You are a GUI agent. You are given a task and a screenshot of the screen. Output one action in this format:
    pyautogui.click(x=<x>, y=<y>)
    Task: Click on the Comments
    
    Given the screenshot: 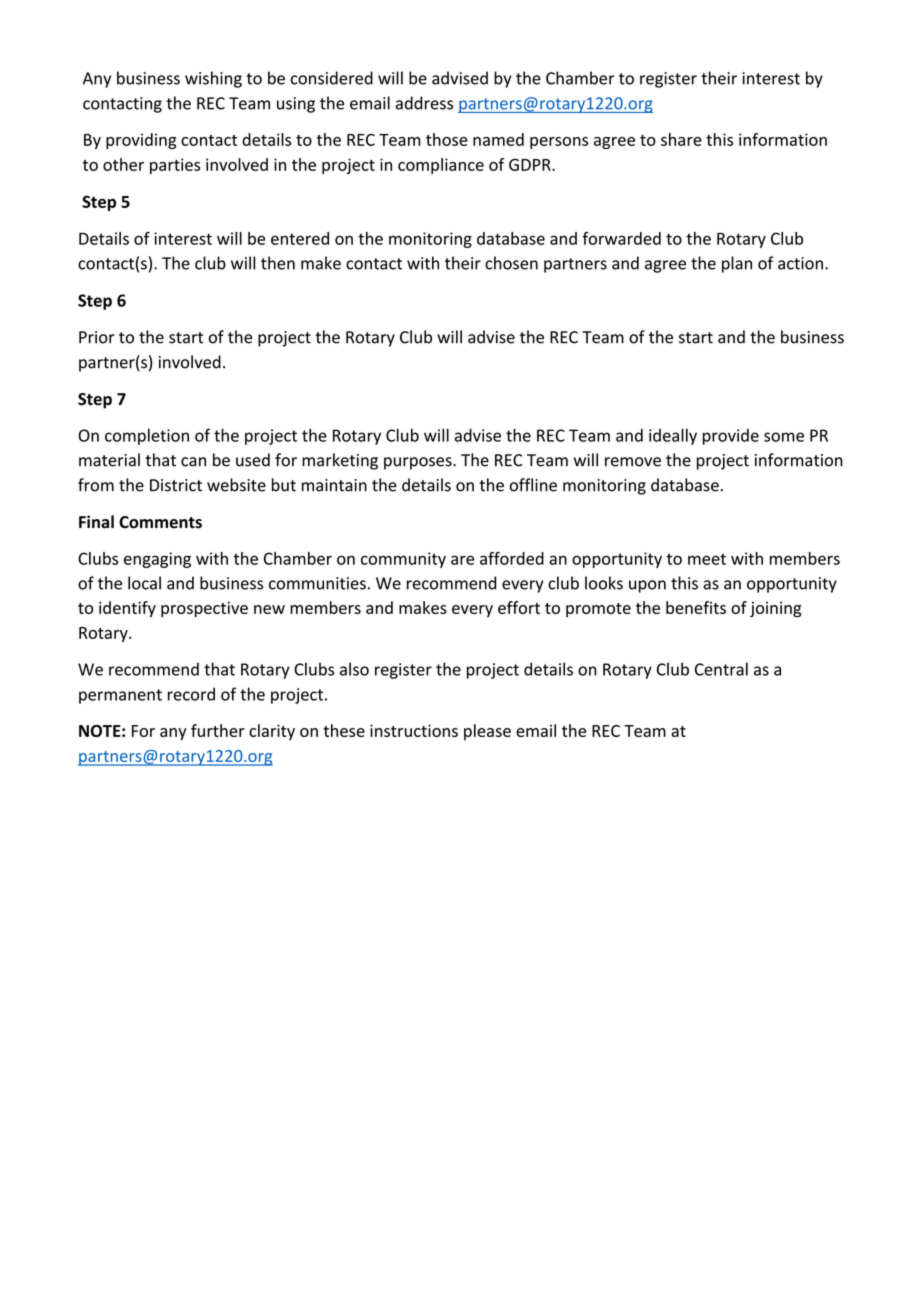 What is the action you would take?
    pyautogui.click(x=160, y=522)
